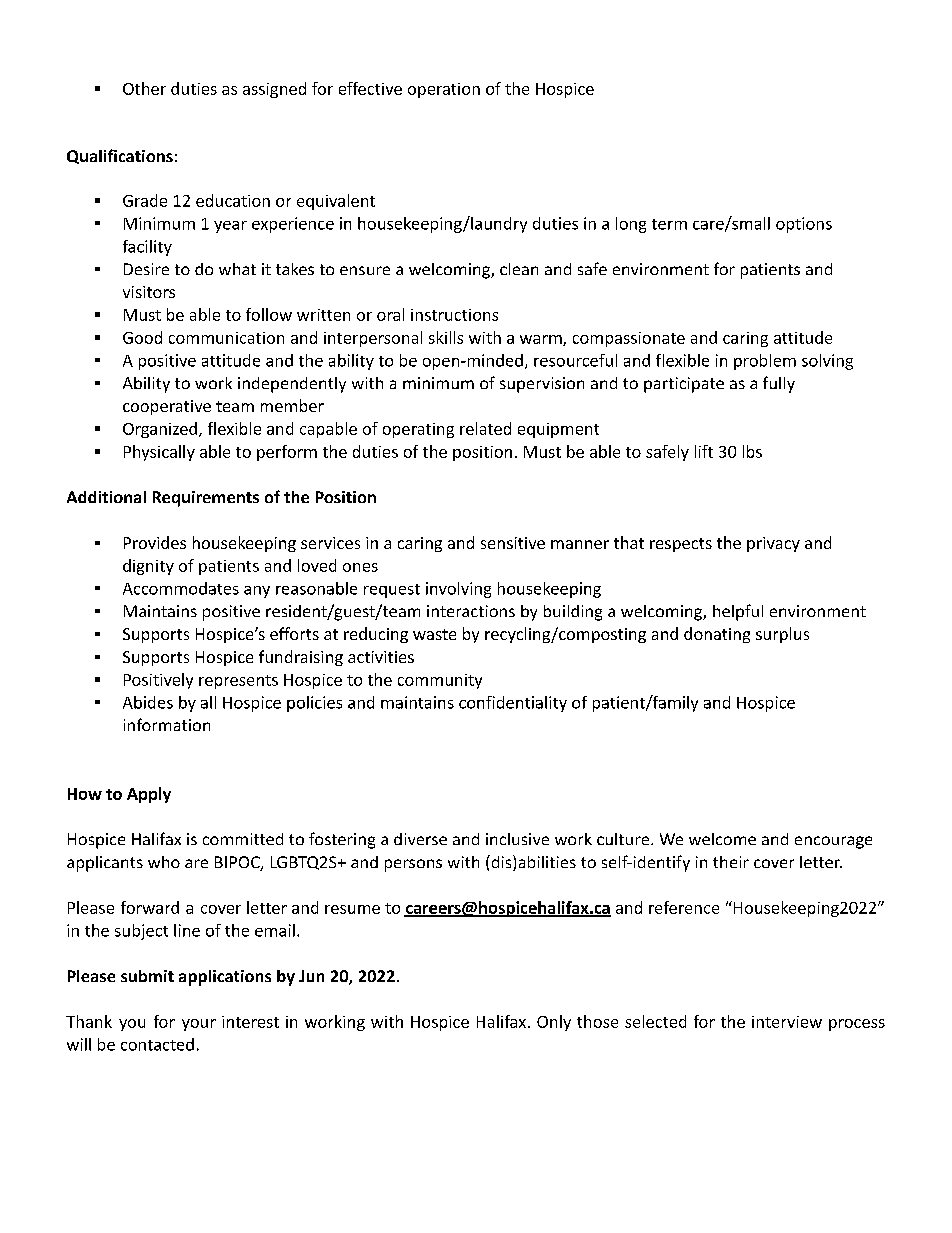 This document has width=952, height=1233. Describe the element at coordinates (782, 635) in the document. I see `surplus` at that location.
